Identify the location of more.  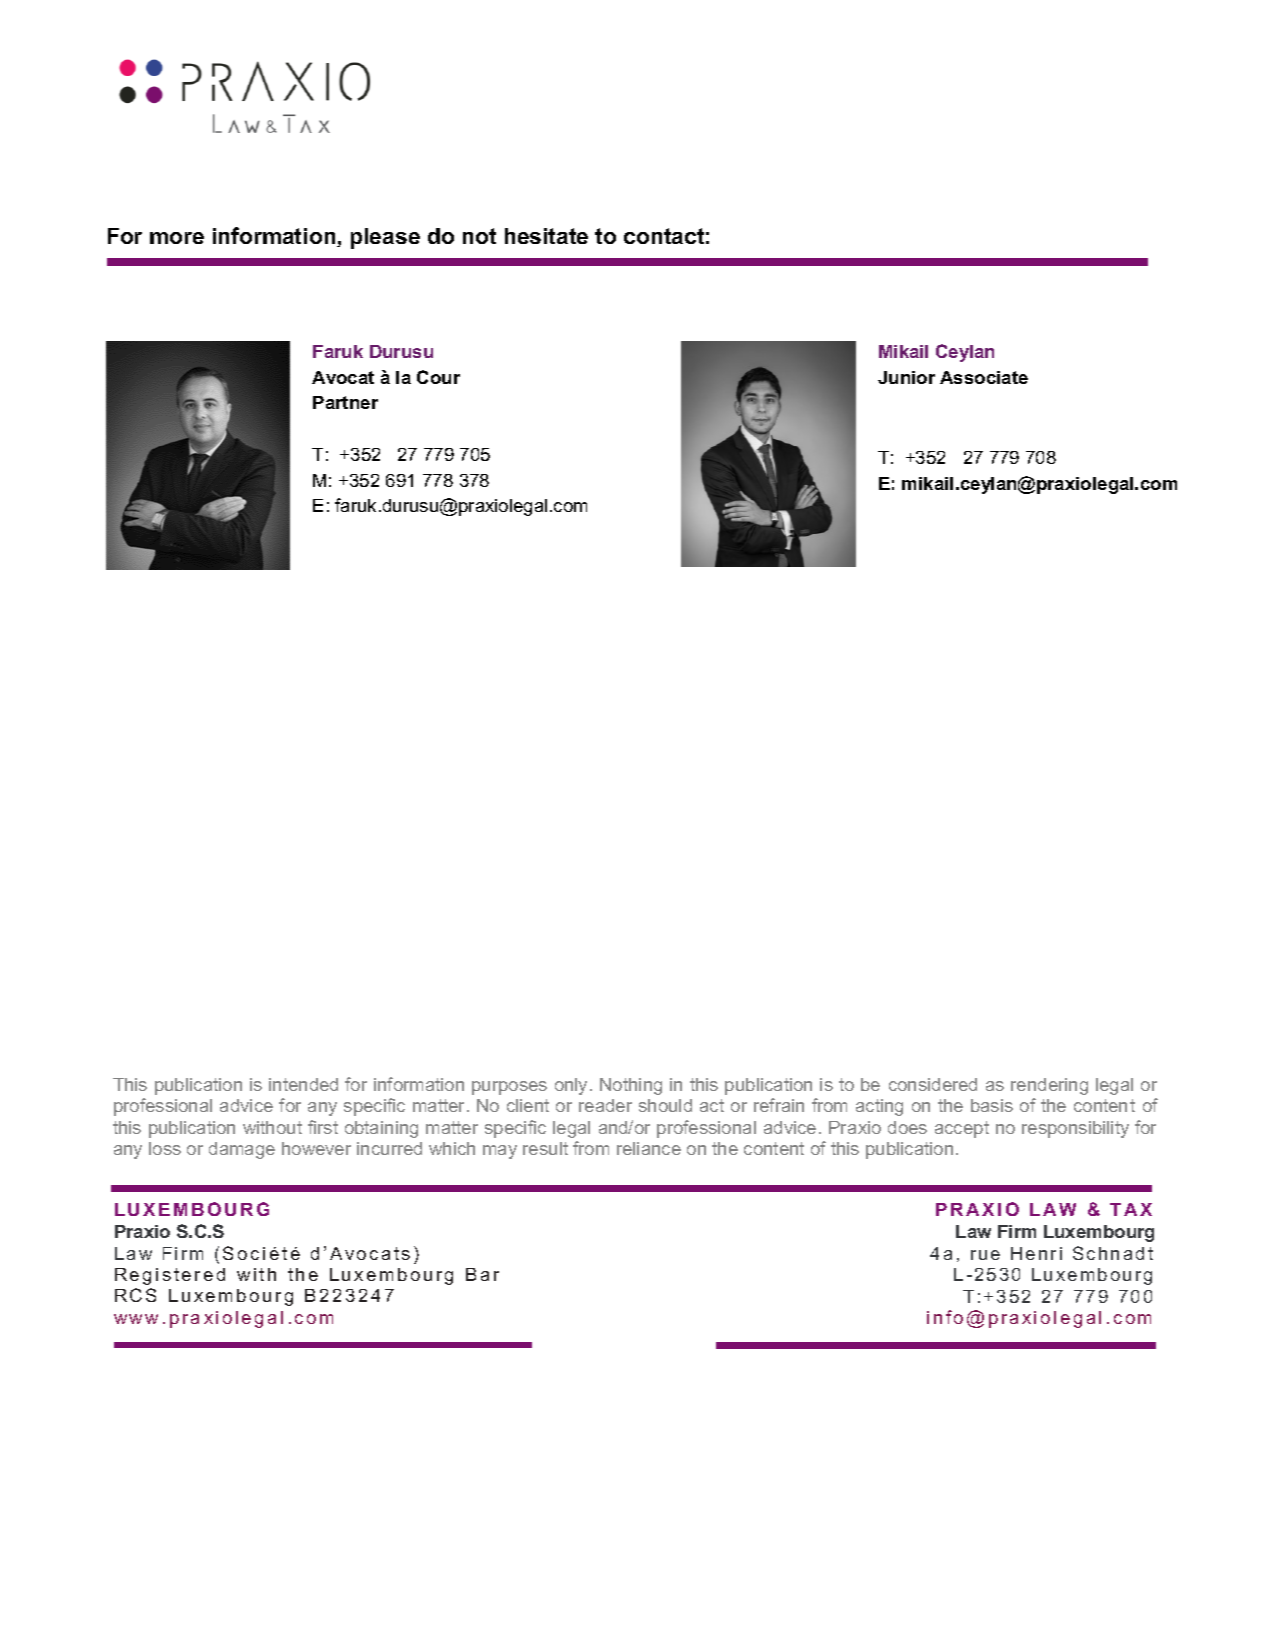
(177, 238).
